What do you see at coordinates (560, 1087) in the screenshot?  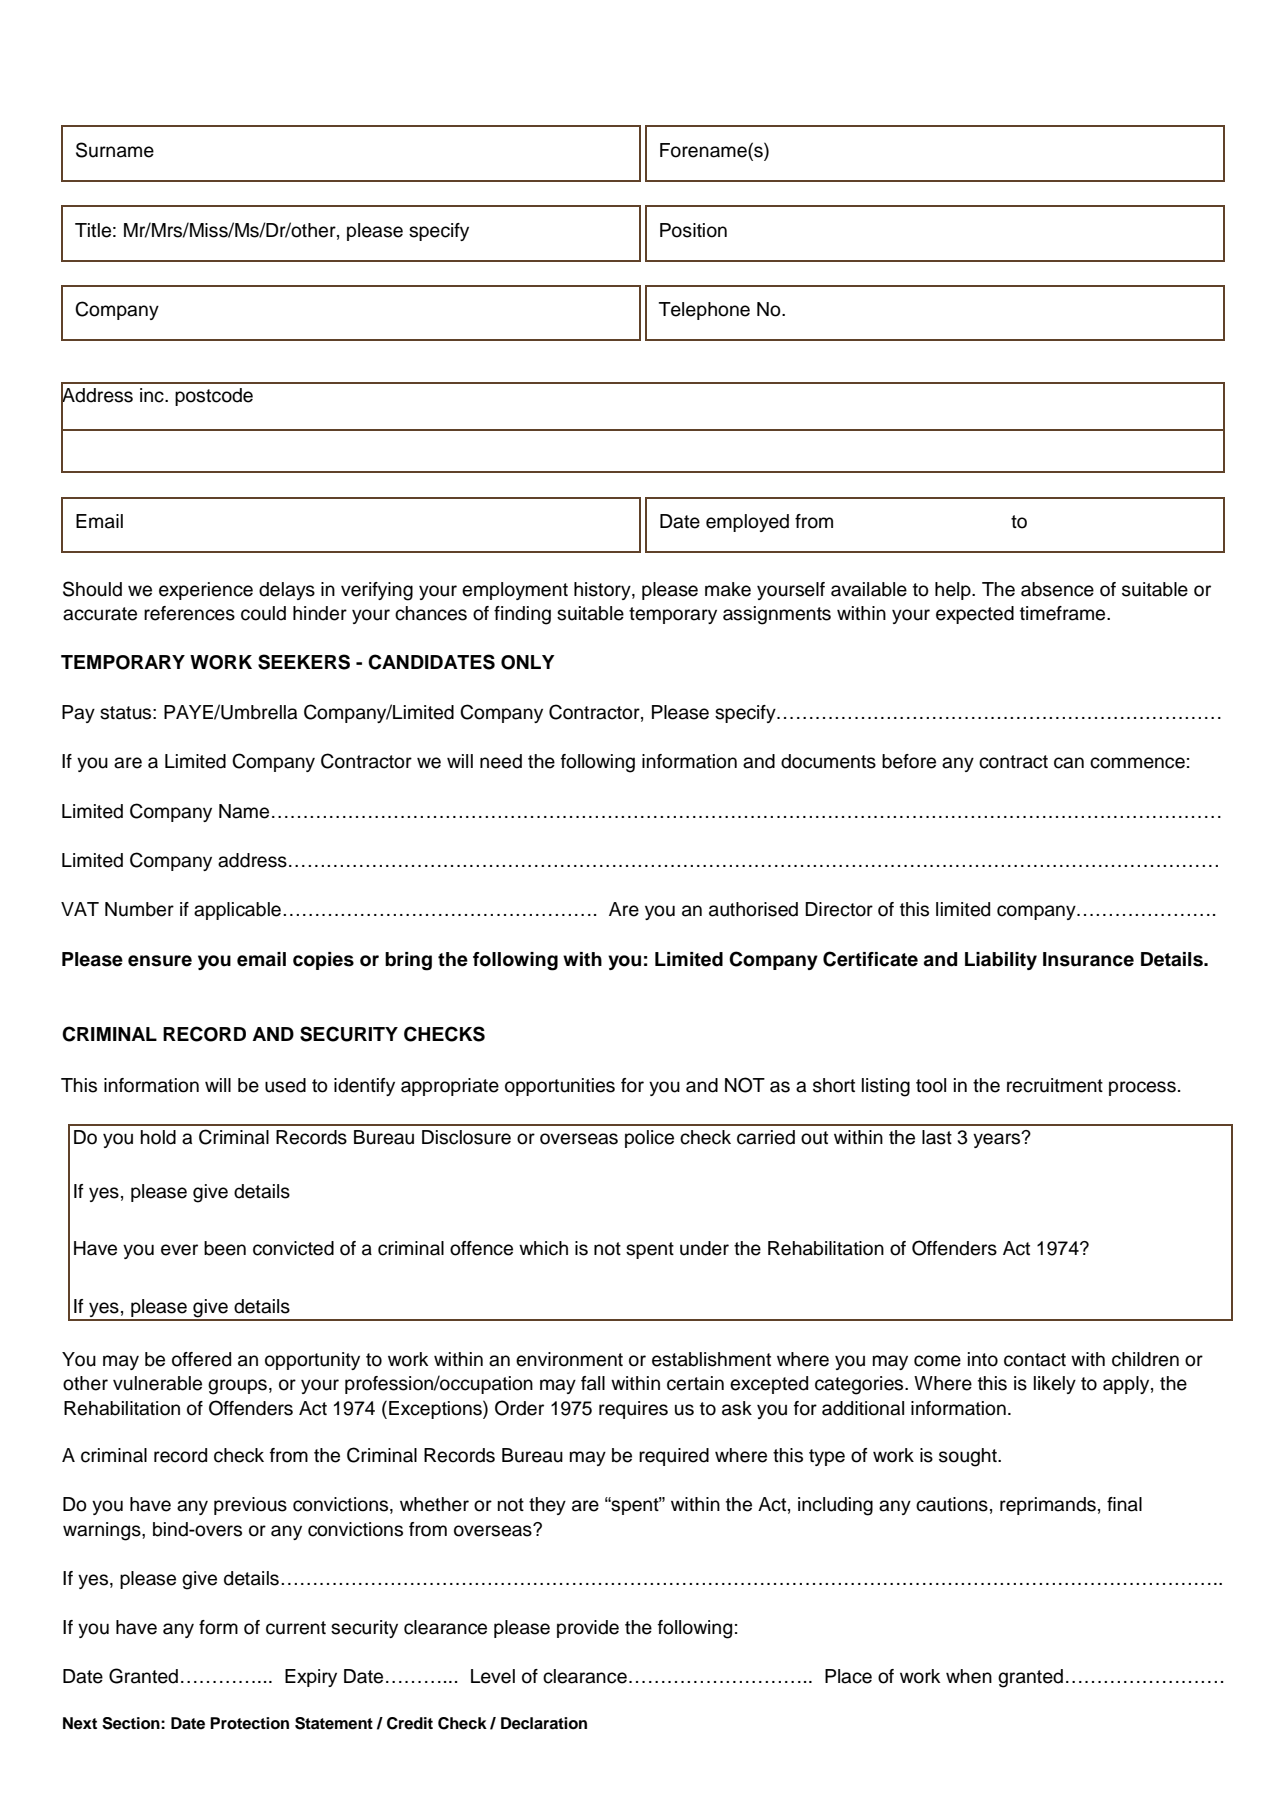 I see `opportunities` at bounding box center [560, 1087].
